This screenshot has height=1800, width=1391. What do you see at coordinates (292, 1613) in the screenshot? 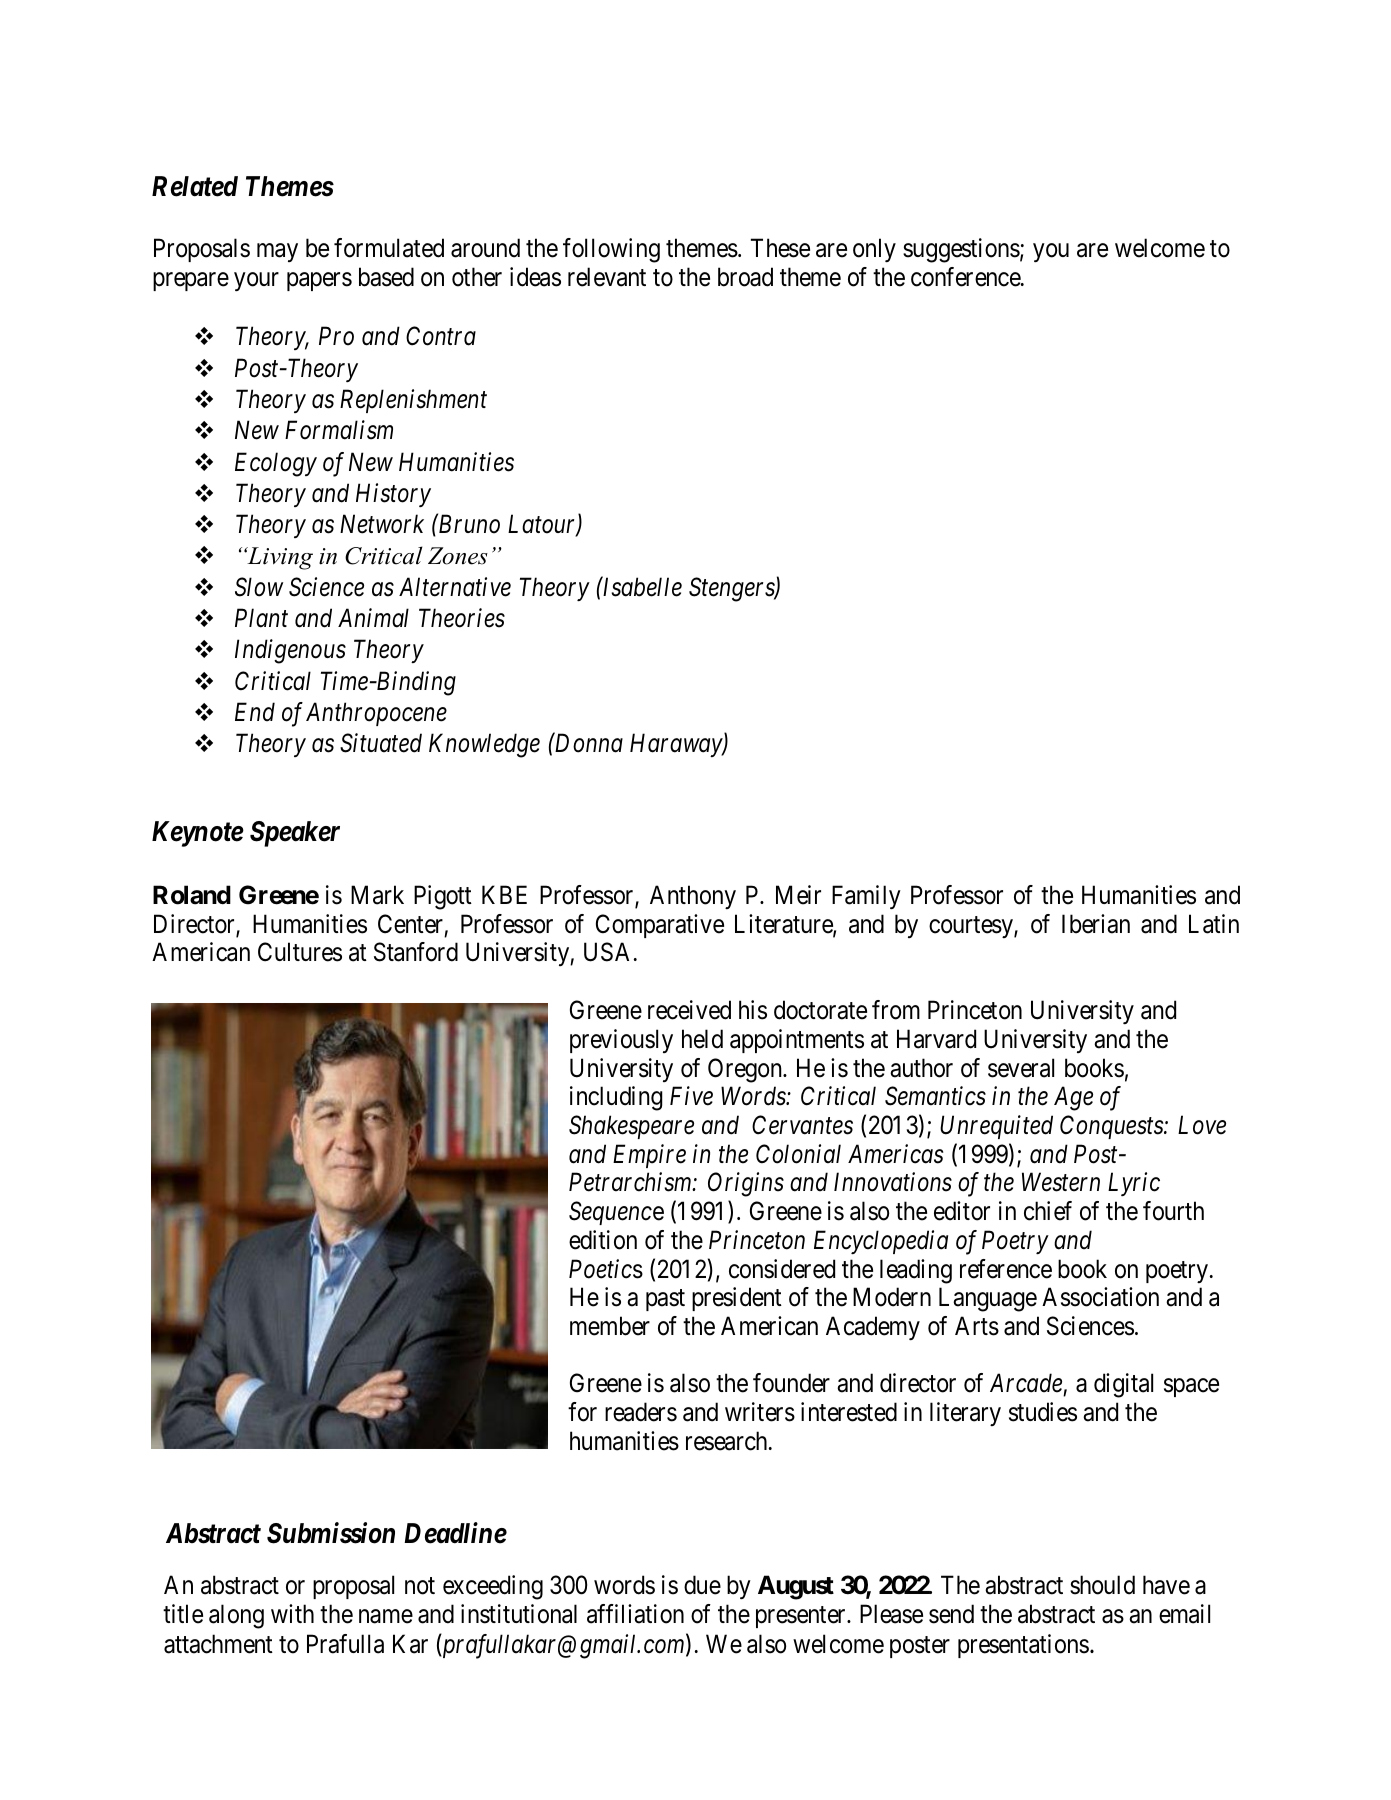
I see `with` at bounding box center [292, 1613].
